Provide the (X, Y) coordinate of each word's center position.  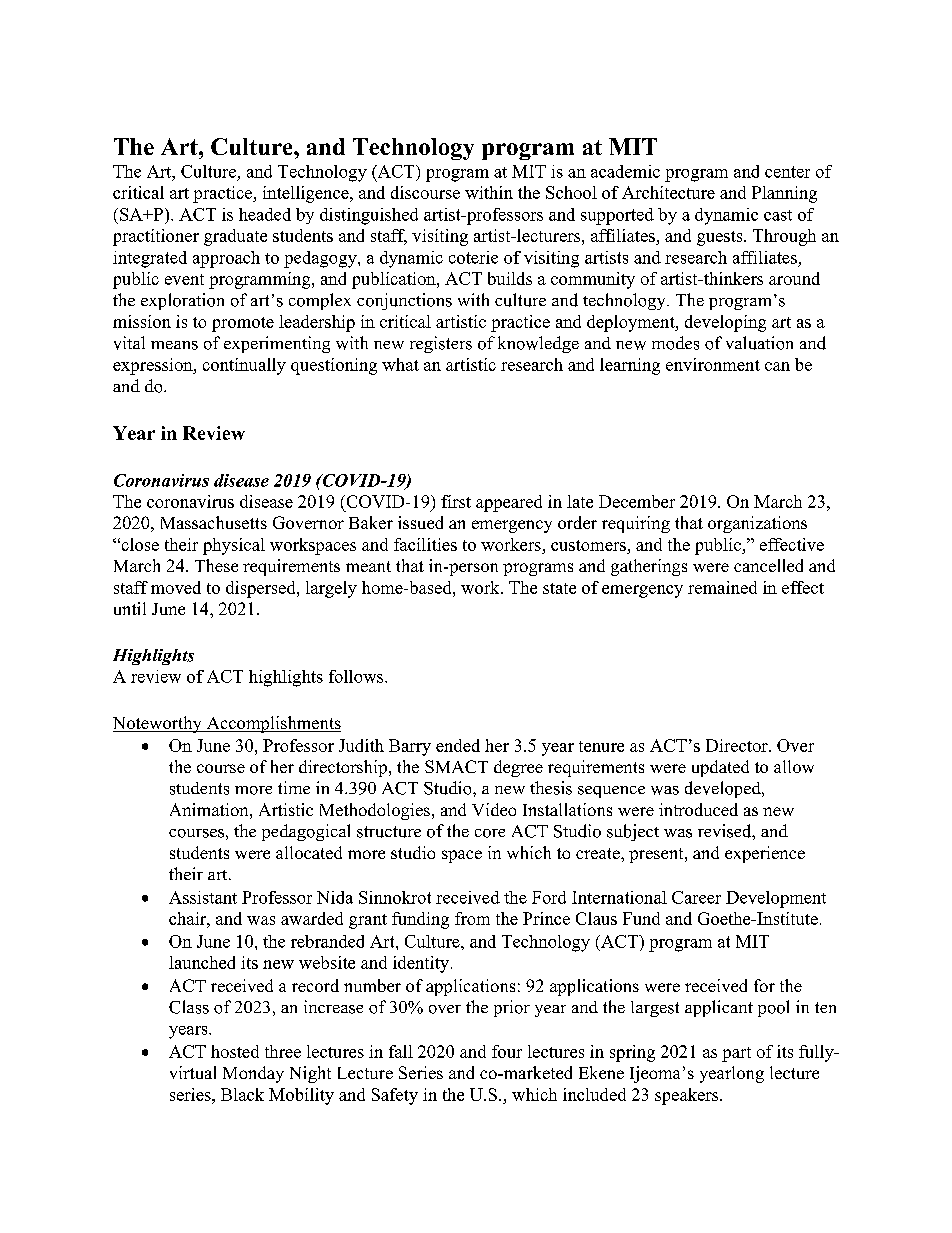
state (559, 588)
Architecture (668, 192)
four (507, 1051)
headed (265, 214)
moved (176, 587)
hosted (235, 1051)
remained (722, 587)
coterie (473, 257)
